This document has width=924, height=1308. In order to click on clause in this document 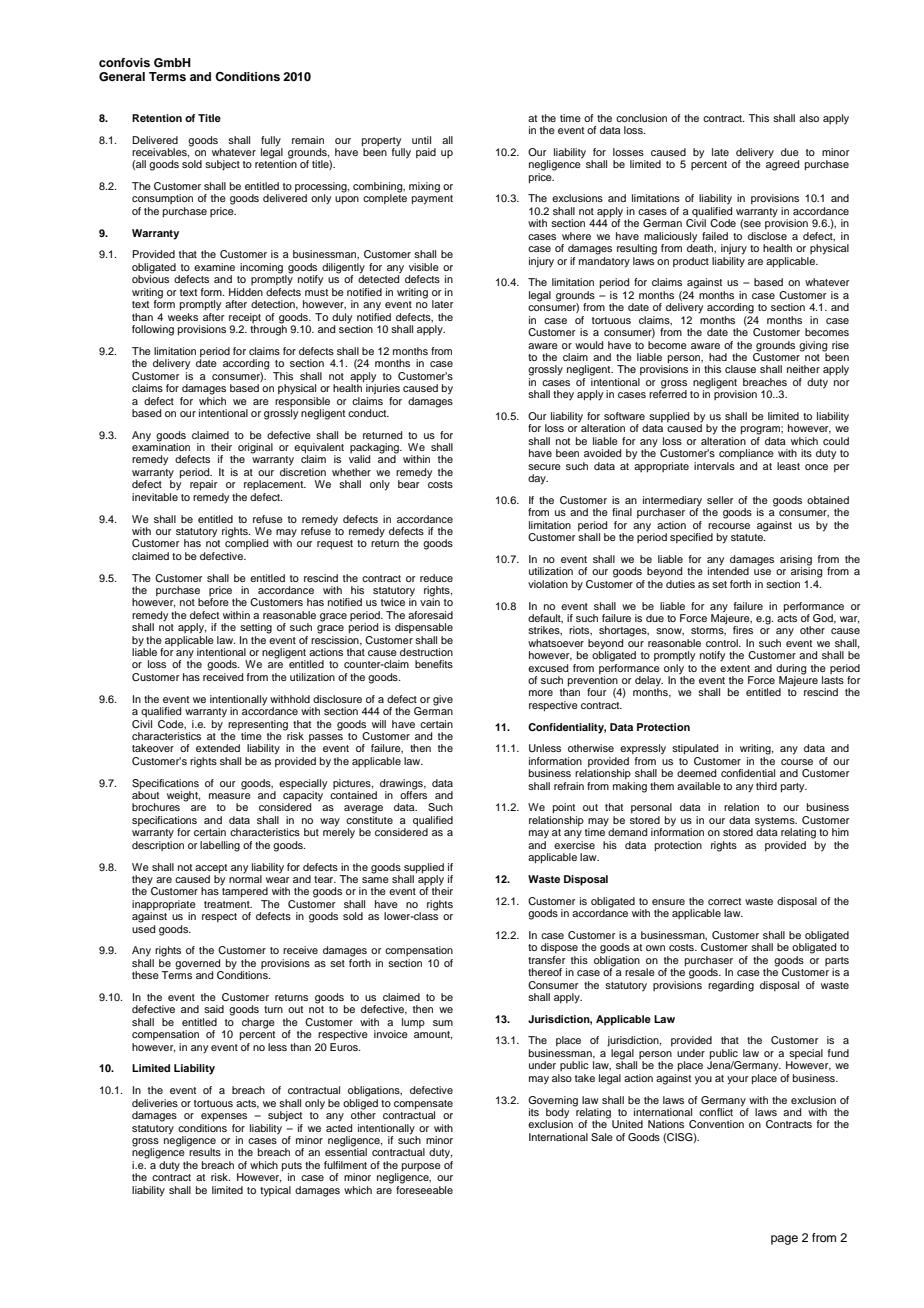, I will do `click(740, 369)`.
